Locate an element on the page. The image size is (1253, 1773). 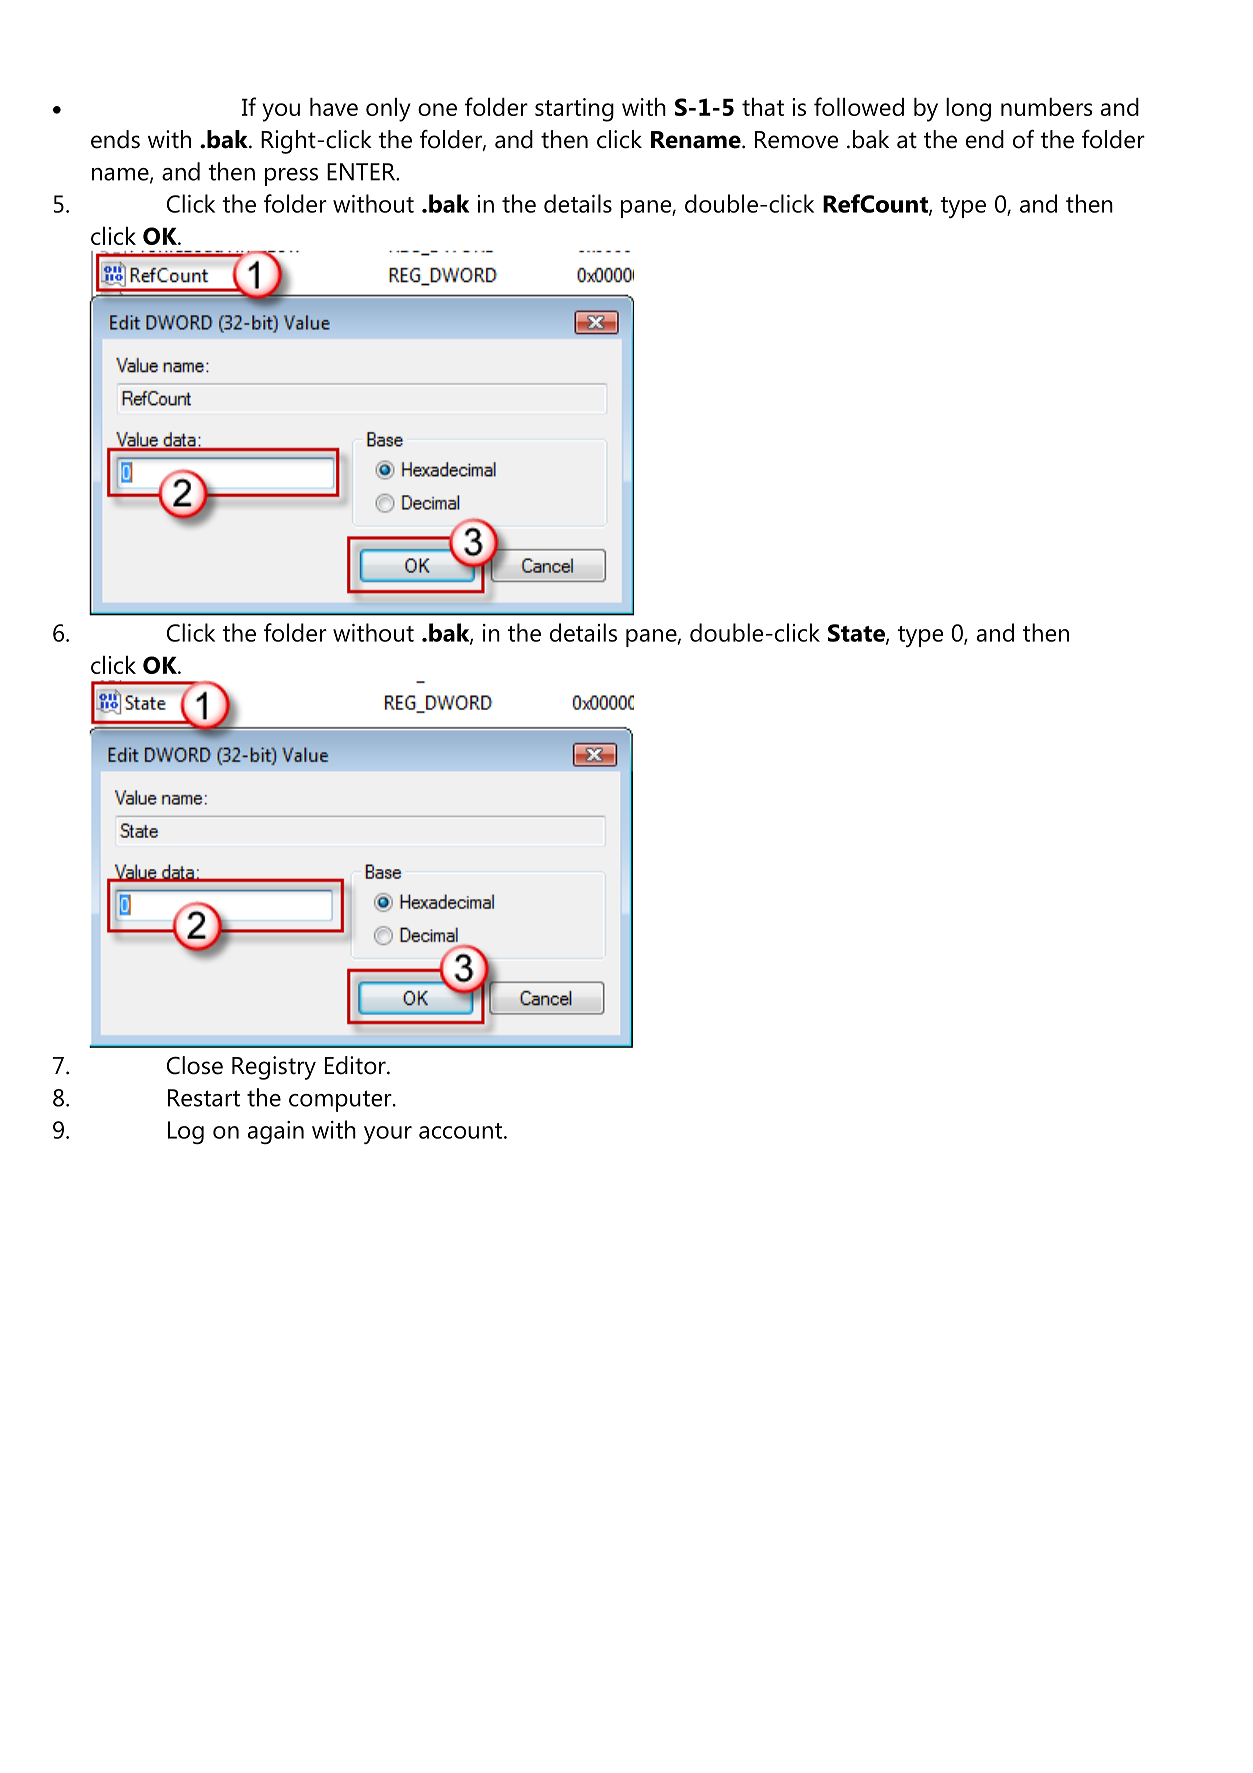
Editor is located at coordinates (356, 1065).
